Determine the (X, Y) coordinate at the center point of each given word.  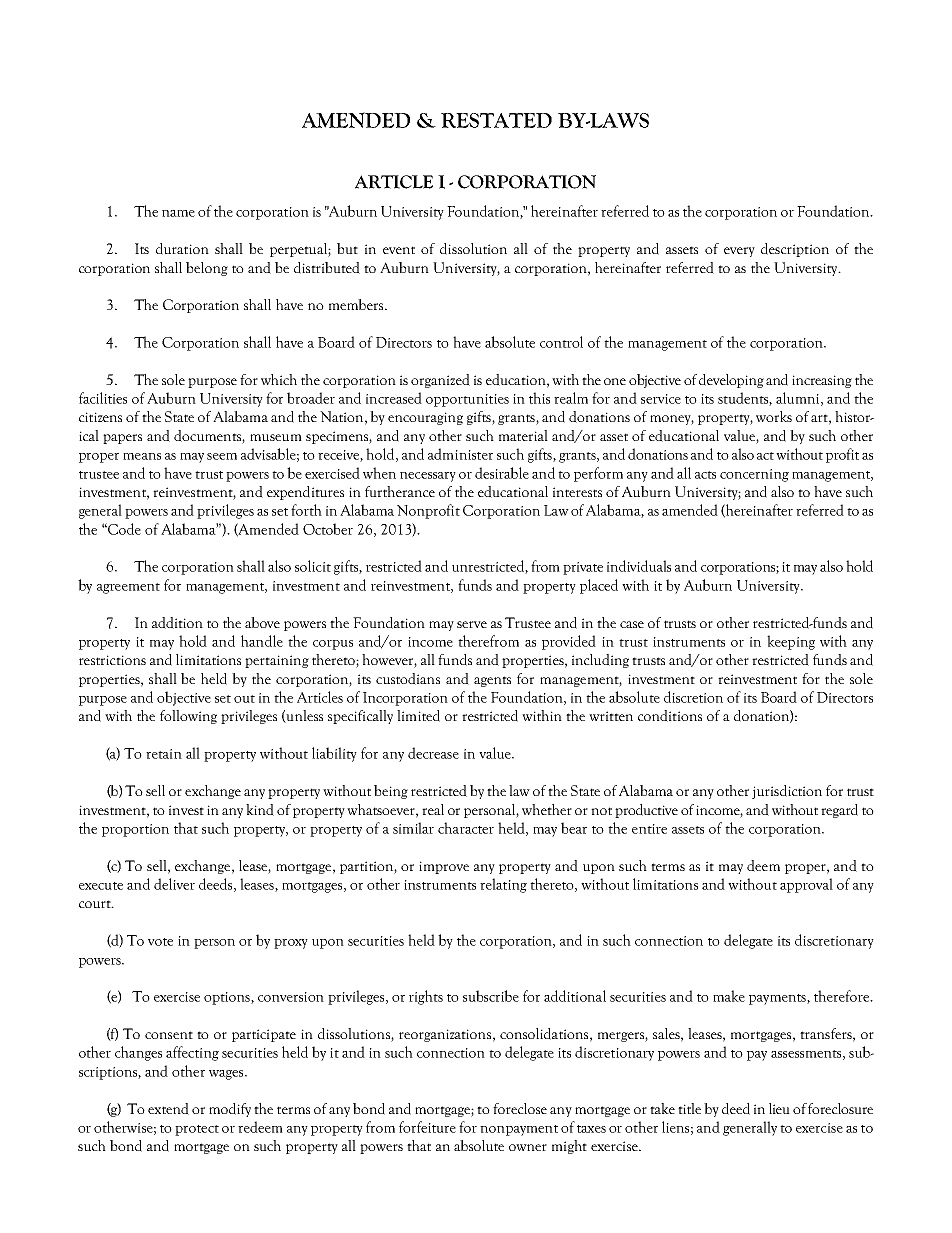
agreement (128, 588)
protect (197, 1130)
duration (182, 249)
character (466, 828)
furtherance (400, 491)
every (739, 252)
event (399, 250)
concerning (754, 475)
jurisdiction (787, 792)
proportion (135, 830)
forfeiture (427, 1127)
